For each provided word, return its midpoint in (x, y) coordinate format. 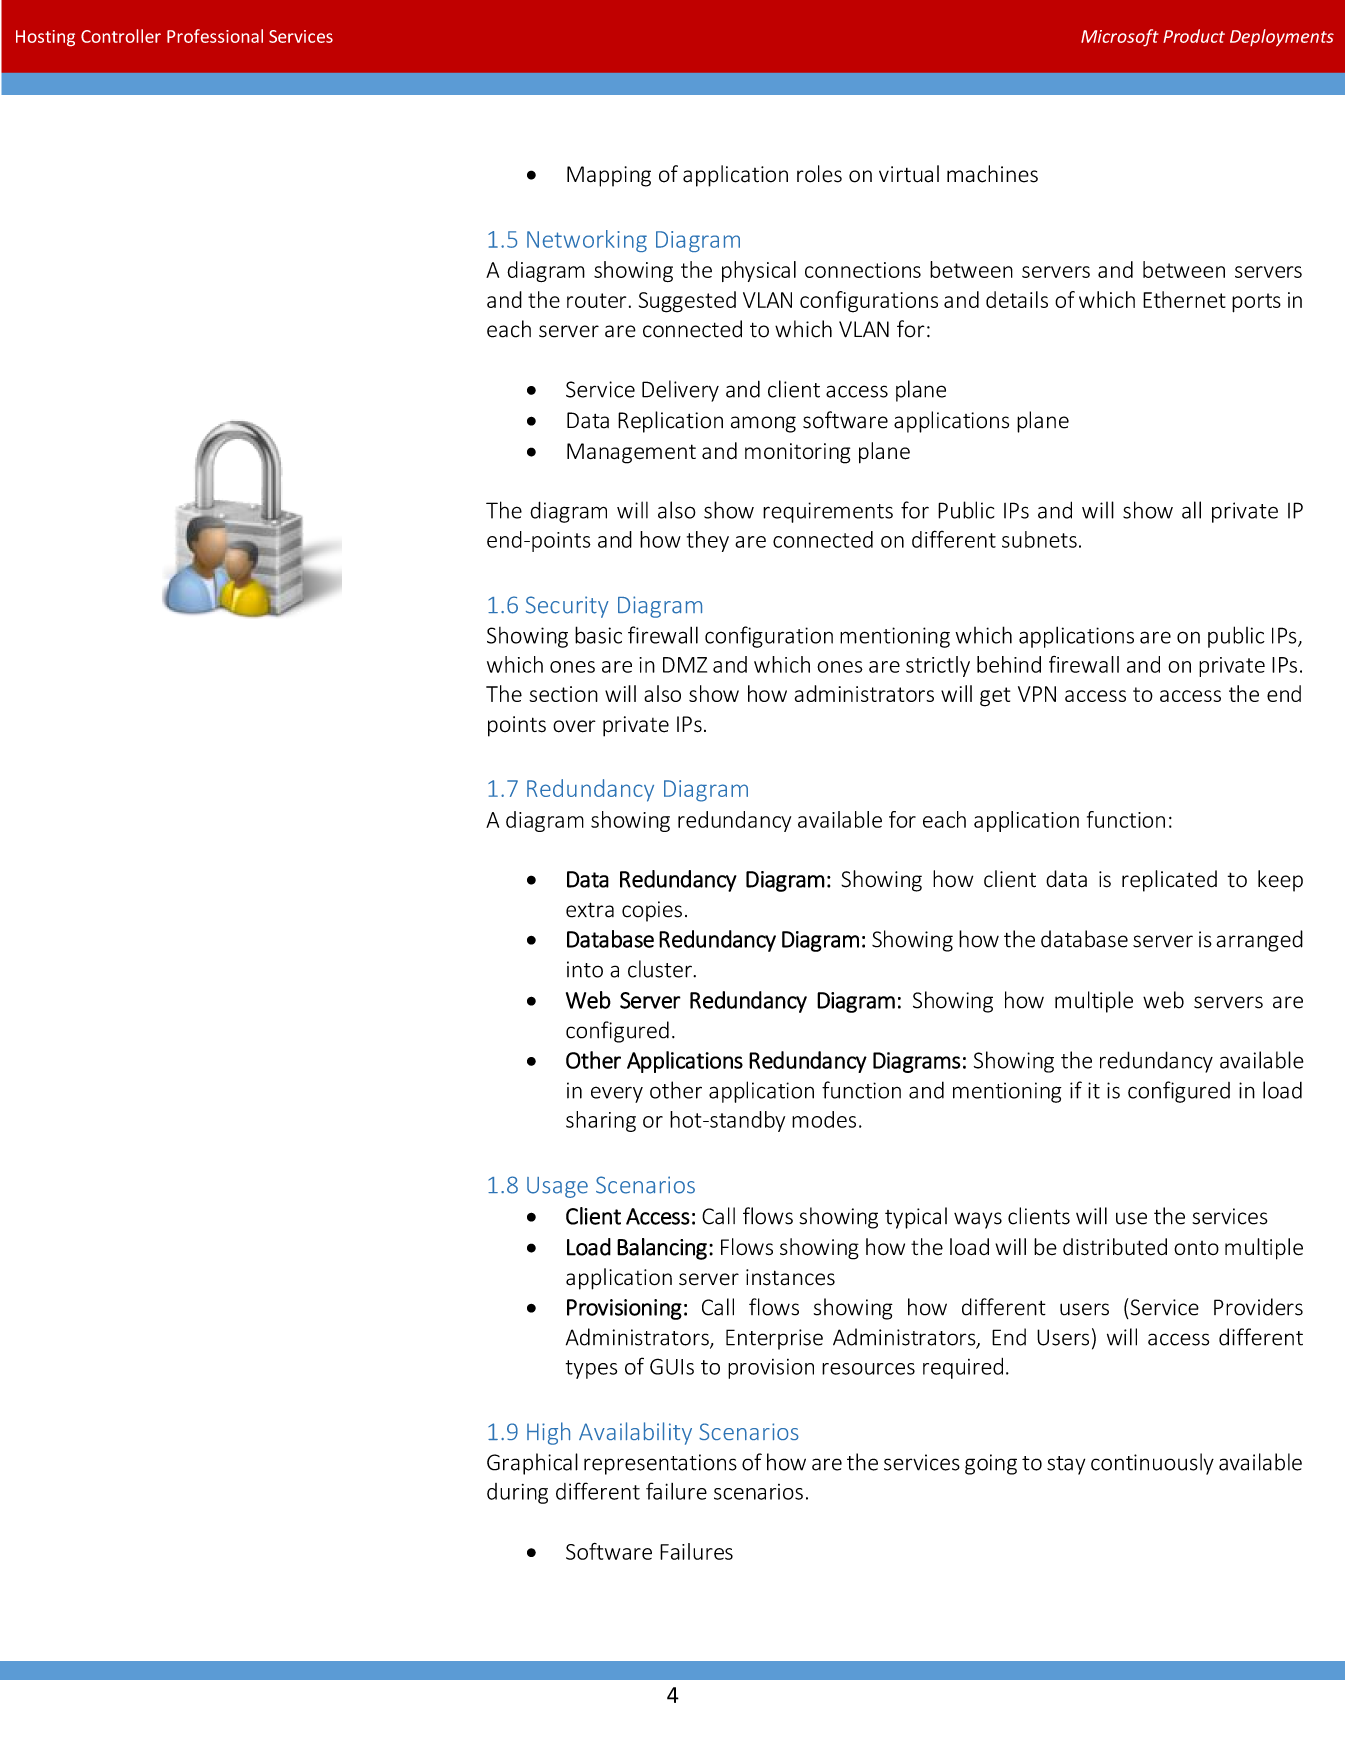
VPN (1037, 694)
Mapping (609, 176)
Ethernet (1184, 299)
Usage (557, 1187)
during (517, 1493)
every (617, 1094)
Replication (670, 422)
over (574, 726)
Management (631, 453)
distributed (1115, 1247)
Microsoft (1120, 37)
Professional (215, 36)
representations (660, 1464)
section (563, 694)
